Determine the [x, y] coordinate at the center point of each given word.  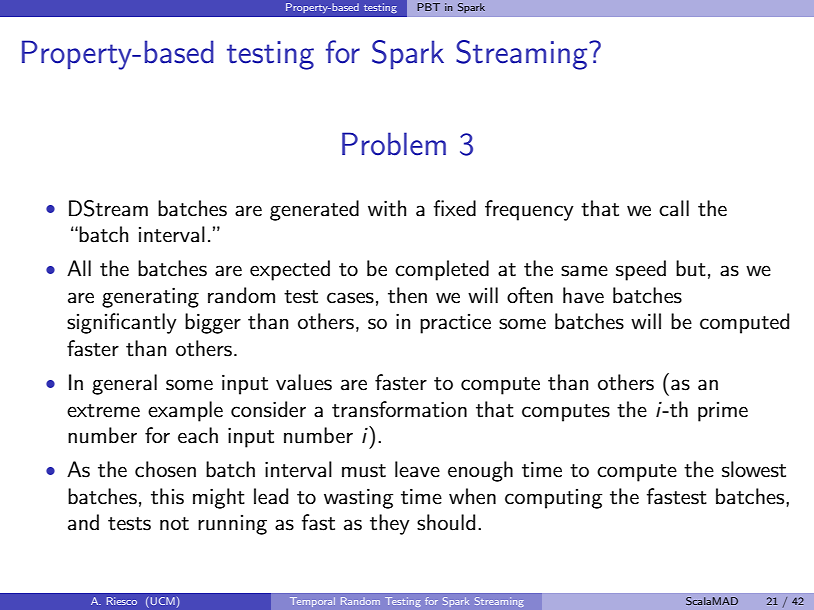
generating [150, 297]
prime [723, 412]
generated [314, 210]
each [198, 435]
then [407, 295]
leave [417, 469]
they [390, 524]
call [674, 208]
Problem [394, 144]
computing [553, 499]
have [583, 295]
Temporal [312, 602]
